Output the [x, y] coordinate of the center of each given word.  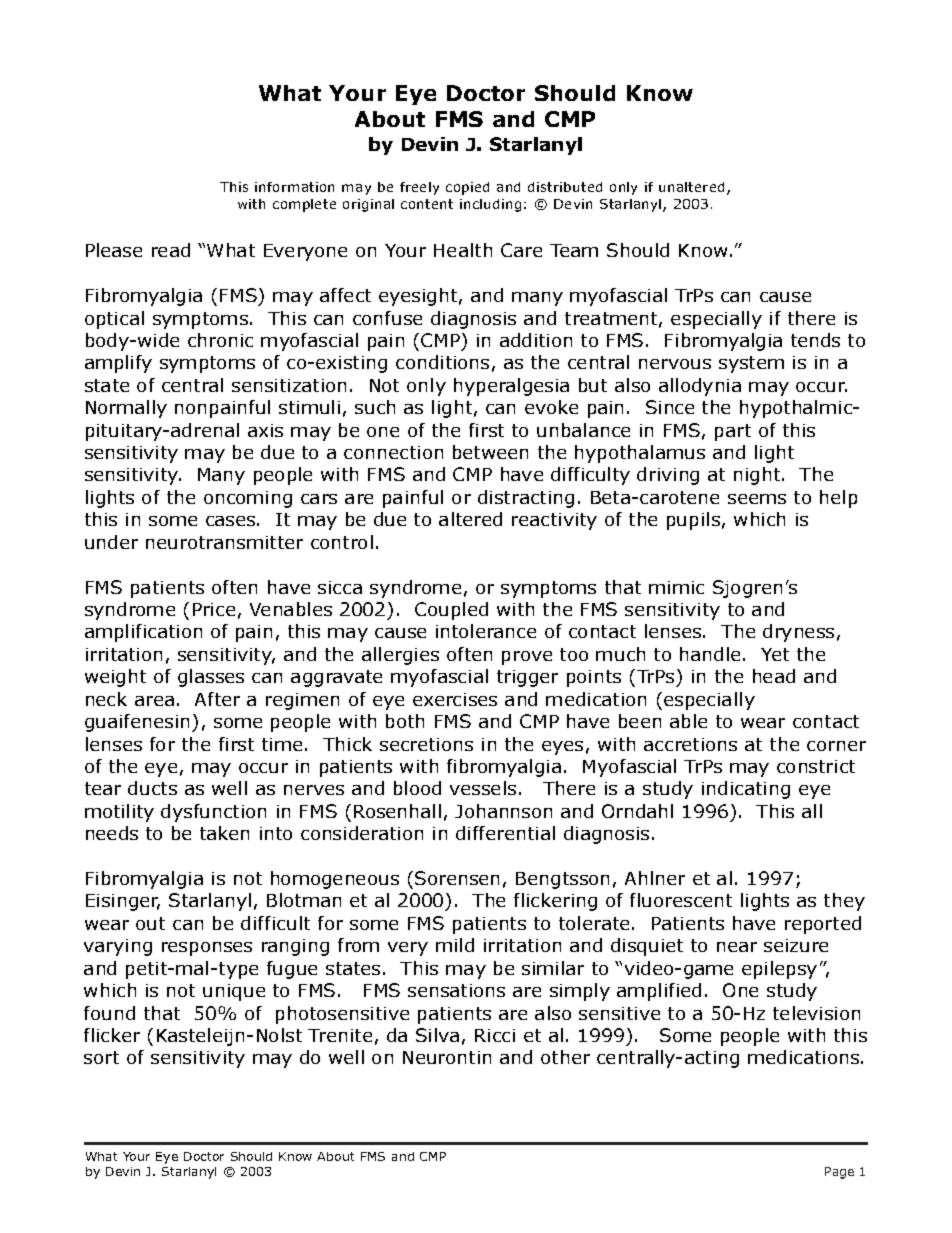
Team [574, 250]
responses [207, 949]
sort [101, 1057]
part [733, 432]
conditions [442, 362]
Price [214, 609]
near [737, 947]
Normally [126, 409]
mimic [676, 587]
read [171, 250]
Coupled [451, 611]
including [490, 205]
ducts [152, 788]
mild [455, 945]
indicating [746, 790]
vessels [483, 788]
